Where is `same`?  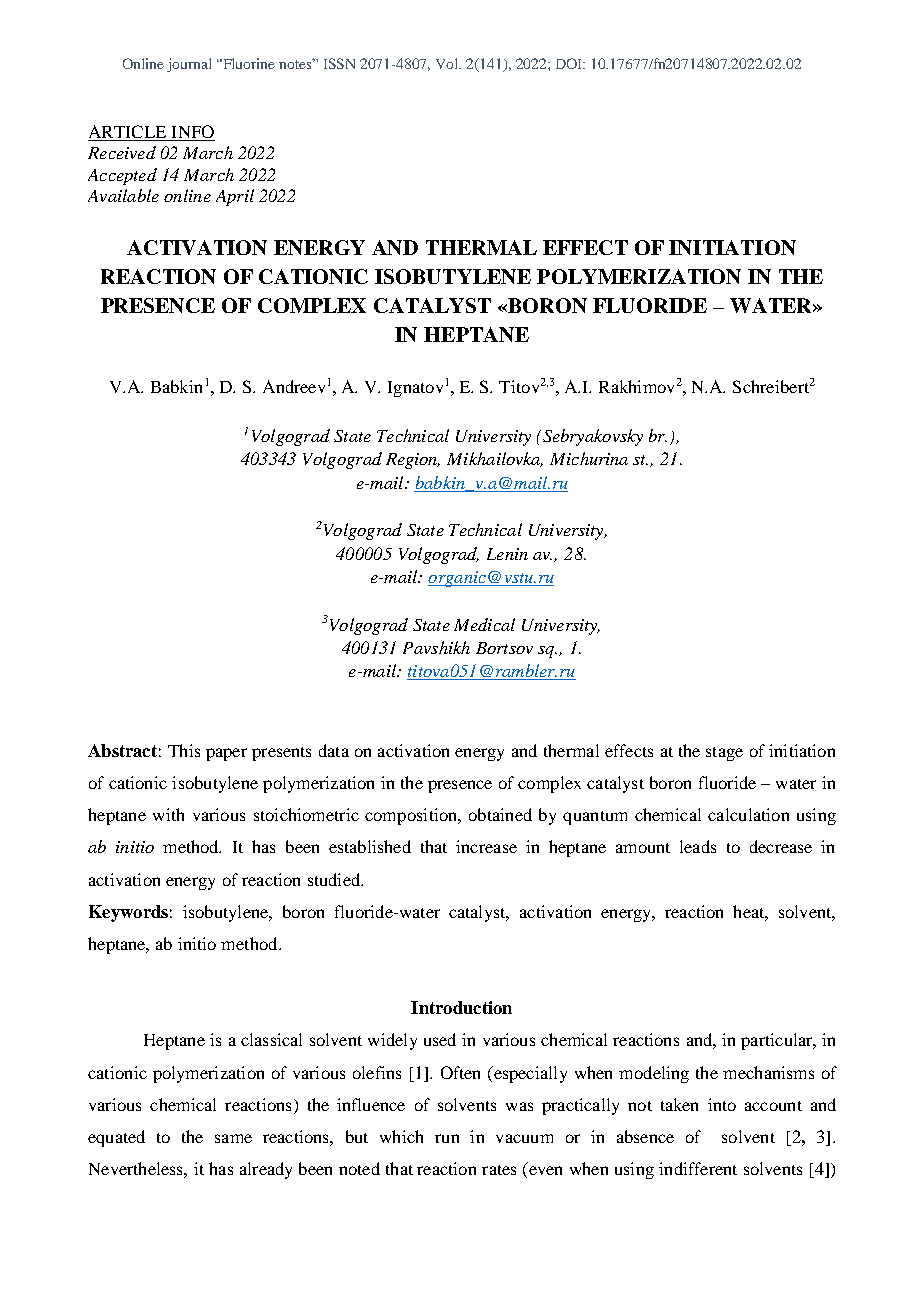
same is located at coordinates (233, 1138).
